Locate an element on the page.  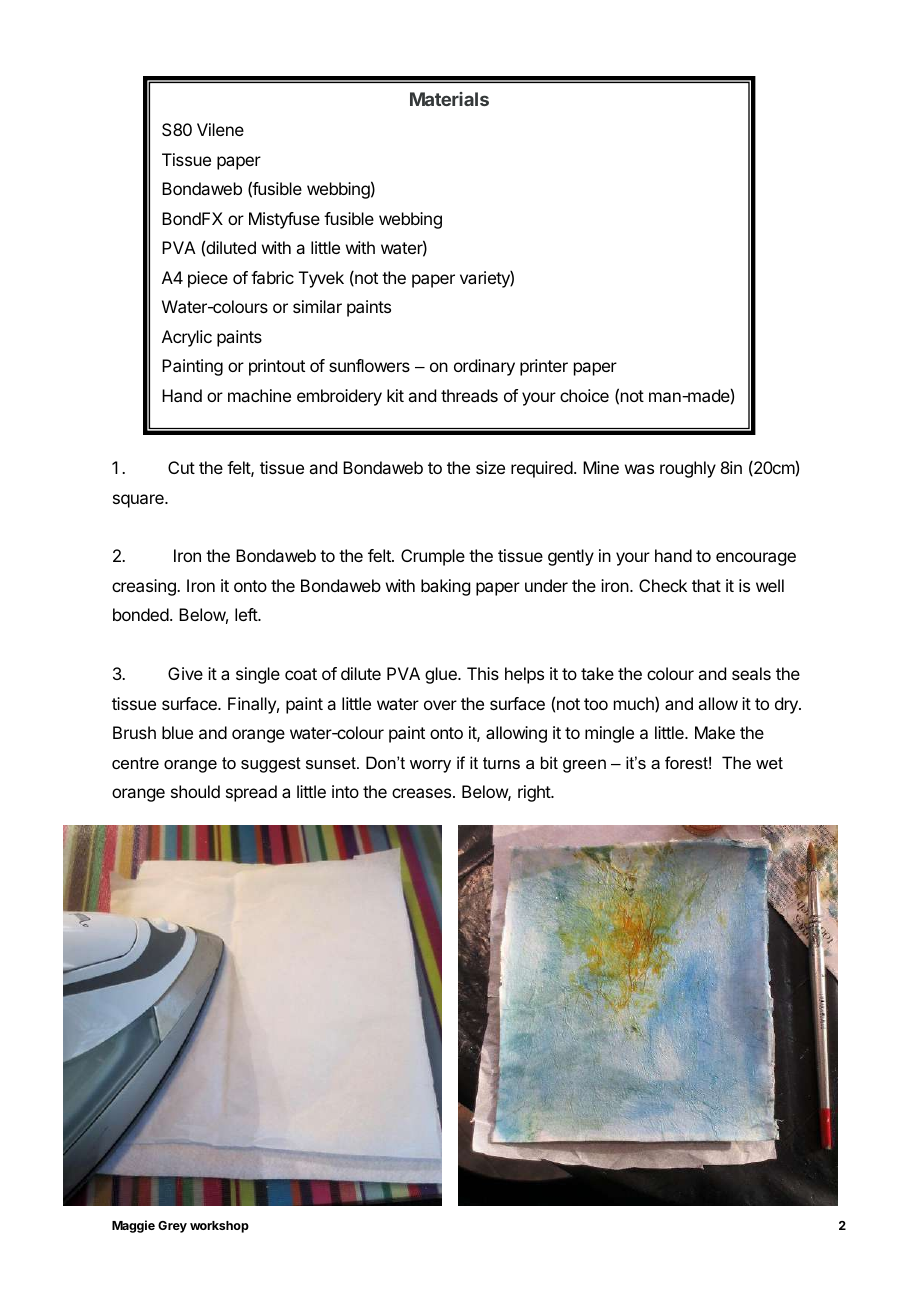
Acrylic is located at coordinates (187, 338).
